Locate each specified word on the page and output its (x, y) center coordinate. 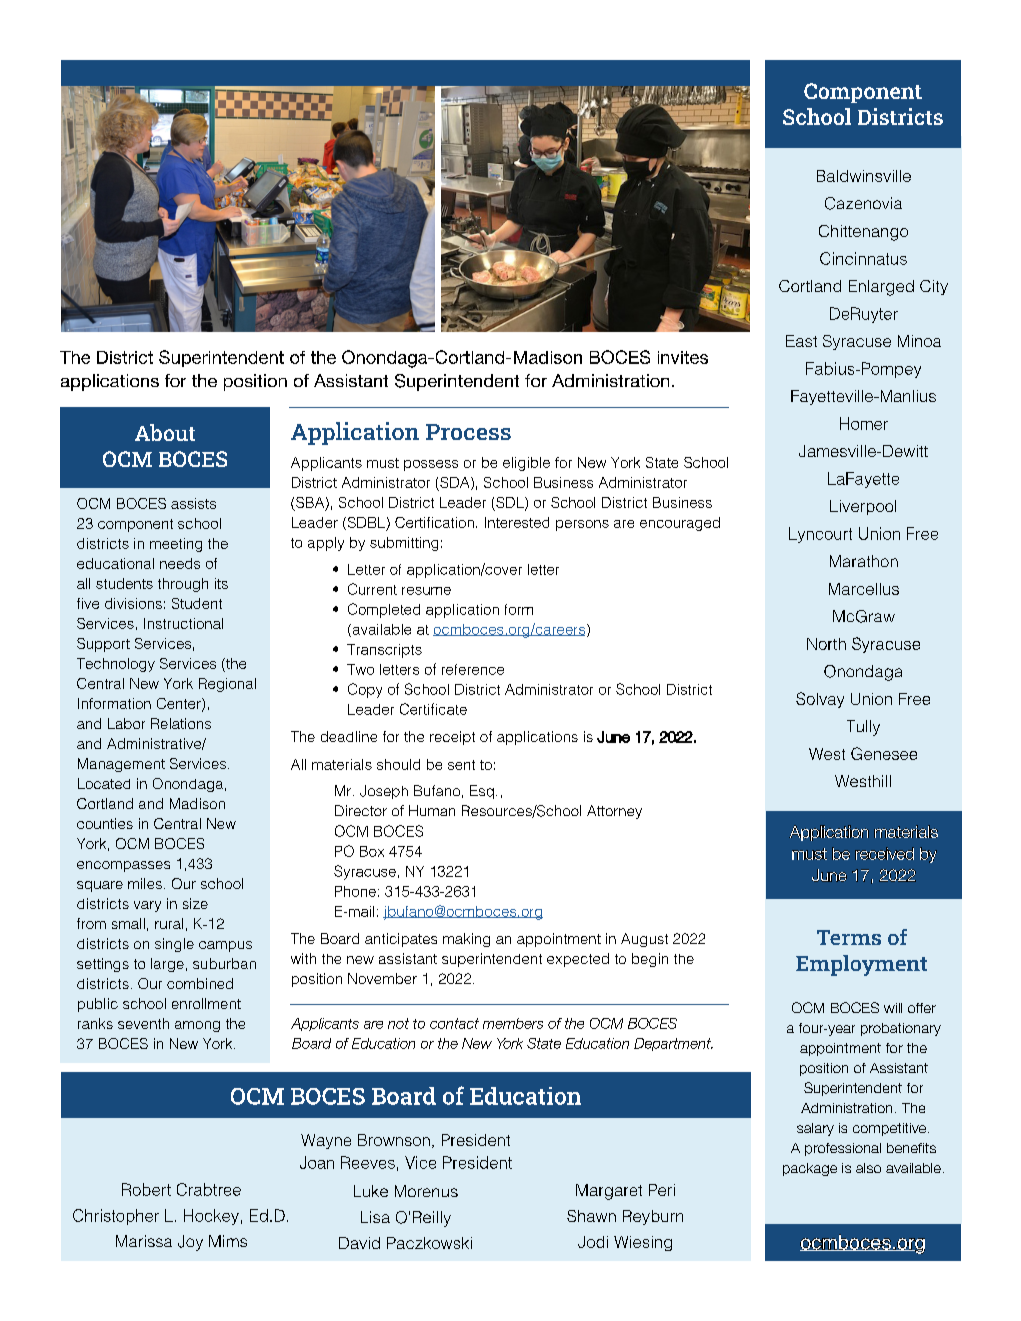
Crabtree (209, 1189)
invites (683, 357)
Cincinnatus (863, 258)
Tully (863, 728)
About (165, 432)
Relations (181, 723)
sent (461, 765)
